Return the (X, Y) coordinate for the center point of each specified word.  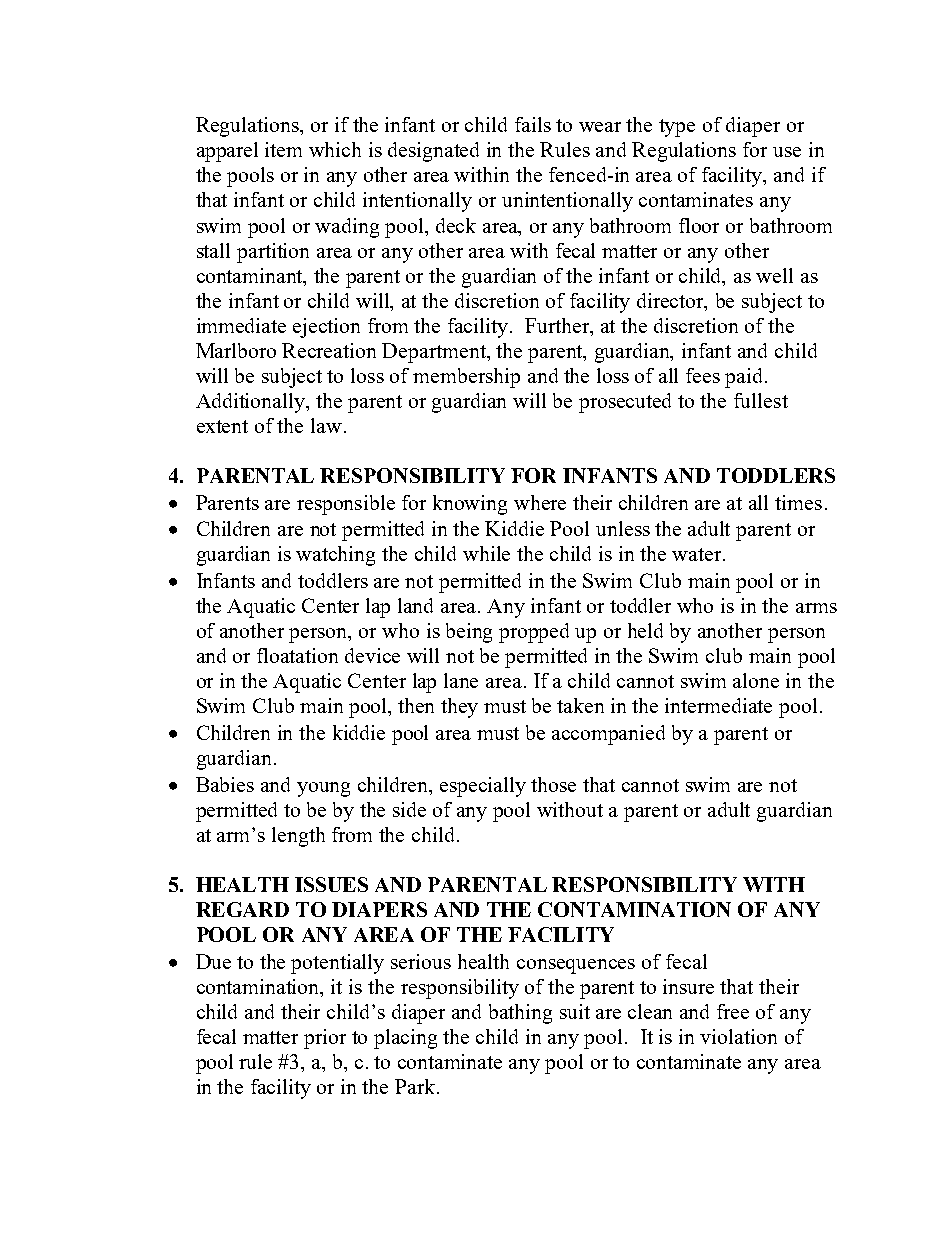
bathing (520, 1014)
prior (325, 1039)
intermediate (718, 705)
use (787, 152)
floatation (297, 655)
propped (534, 633)
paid (745, 378)
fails (533, 124)
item (283, 149)
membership (466, 378)
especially (483, 787)
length (298, 837)
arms (816, 608)
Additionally (252, 403)
